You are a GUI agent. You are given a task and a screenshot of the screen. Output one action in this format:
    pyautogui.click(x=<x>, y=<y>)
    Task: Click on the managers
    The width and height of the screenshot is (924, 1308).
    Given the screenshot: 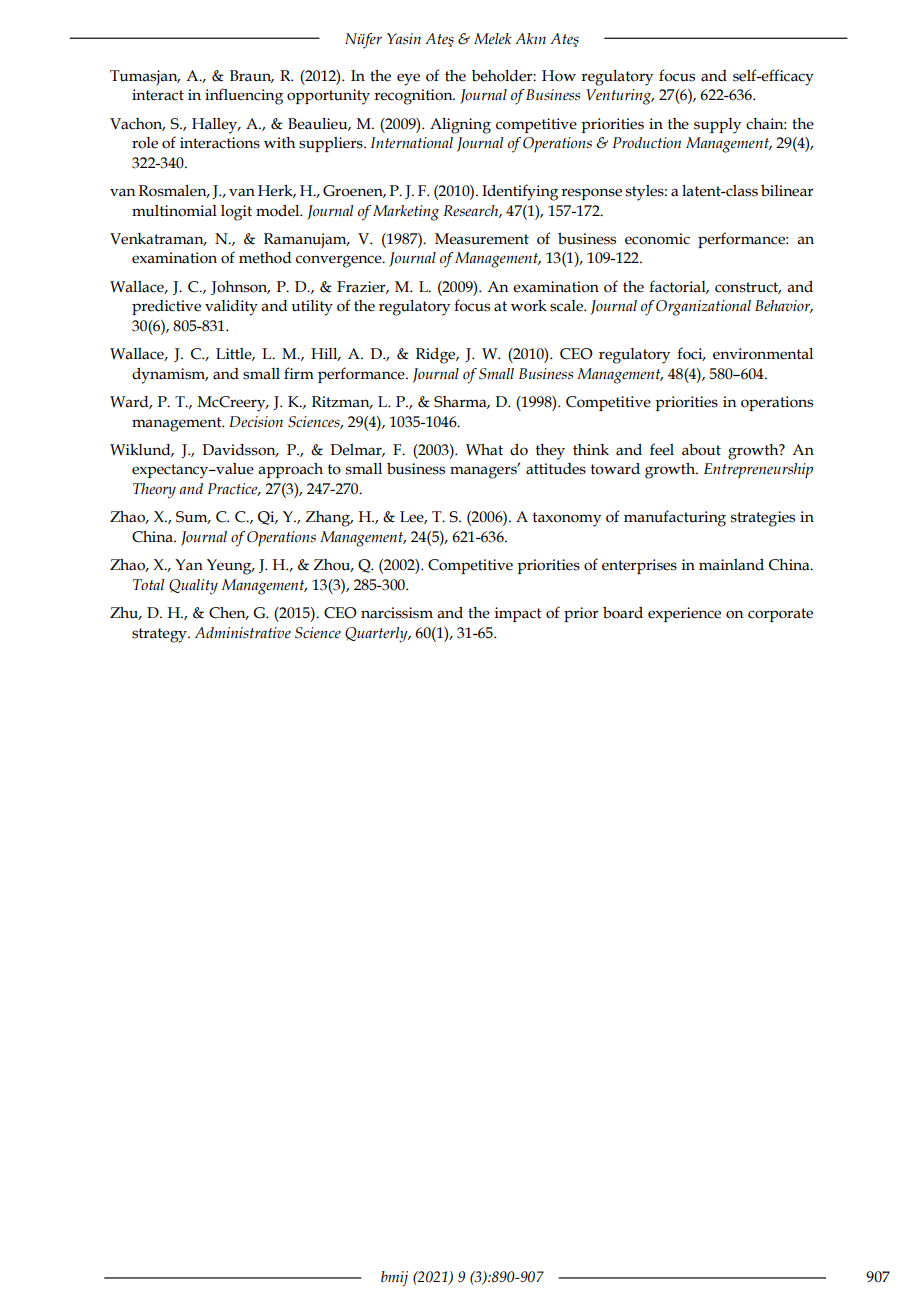 What is the action you would take?
    pyautogui.click(x=484, y=472)
